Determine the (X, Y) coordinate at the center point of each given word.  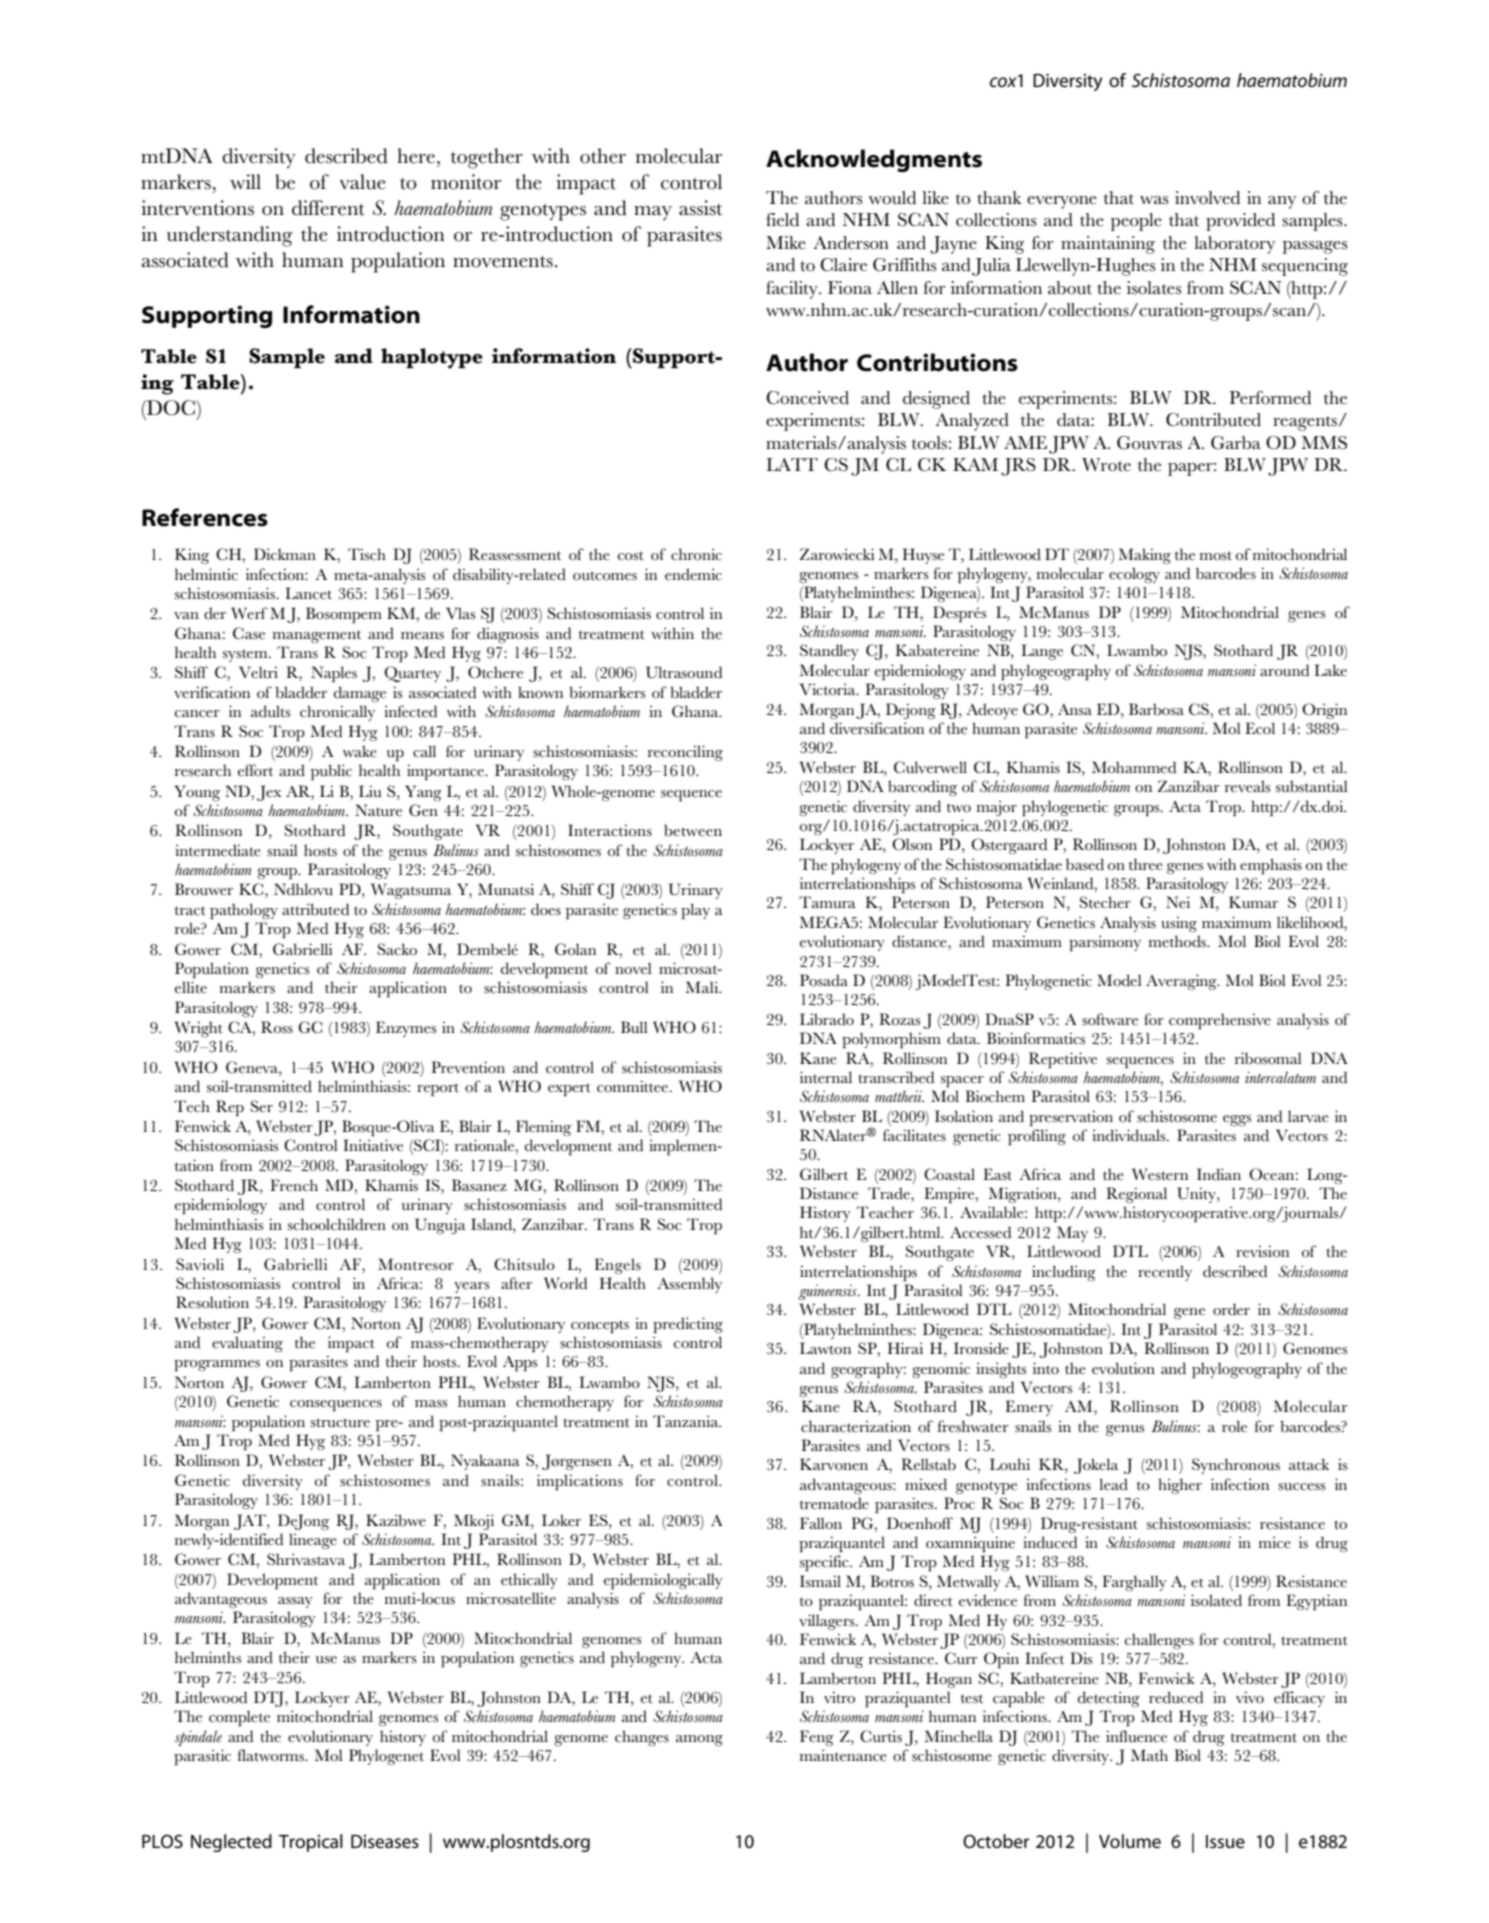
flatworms (272, 1755)
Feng (817, 1738)
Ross (277, 1027)
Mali (703, 987)
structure (340, 1423)
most (1216, 556)
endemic (693, 574)
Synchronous (1236, 1466)
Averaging (1182, 982)
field (782, 220)
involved (1207, 198)
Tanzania (687, 1421)
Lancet (308, 593)
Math (1149, 1755)
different (328, 208)
